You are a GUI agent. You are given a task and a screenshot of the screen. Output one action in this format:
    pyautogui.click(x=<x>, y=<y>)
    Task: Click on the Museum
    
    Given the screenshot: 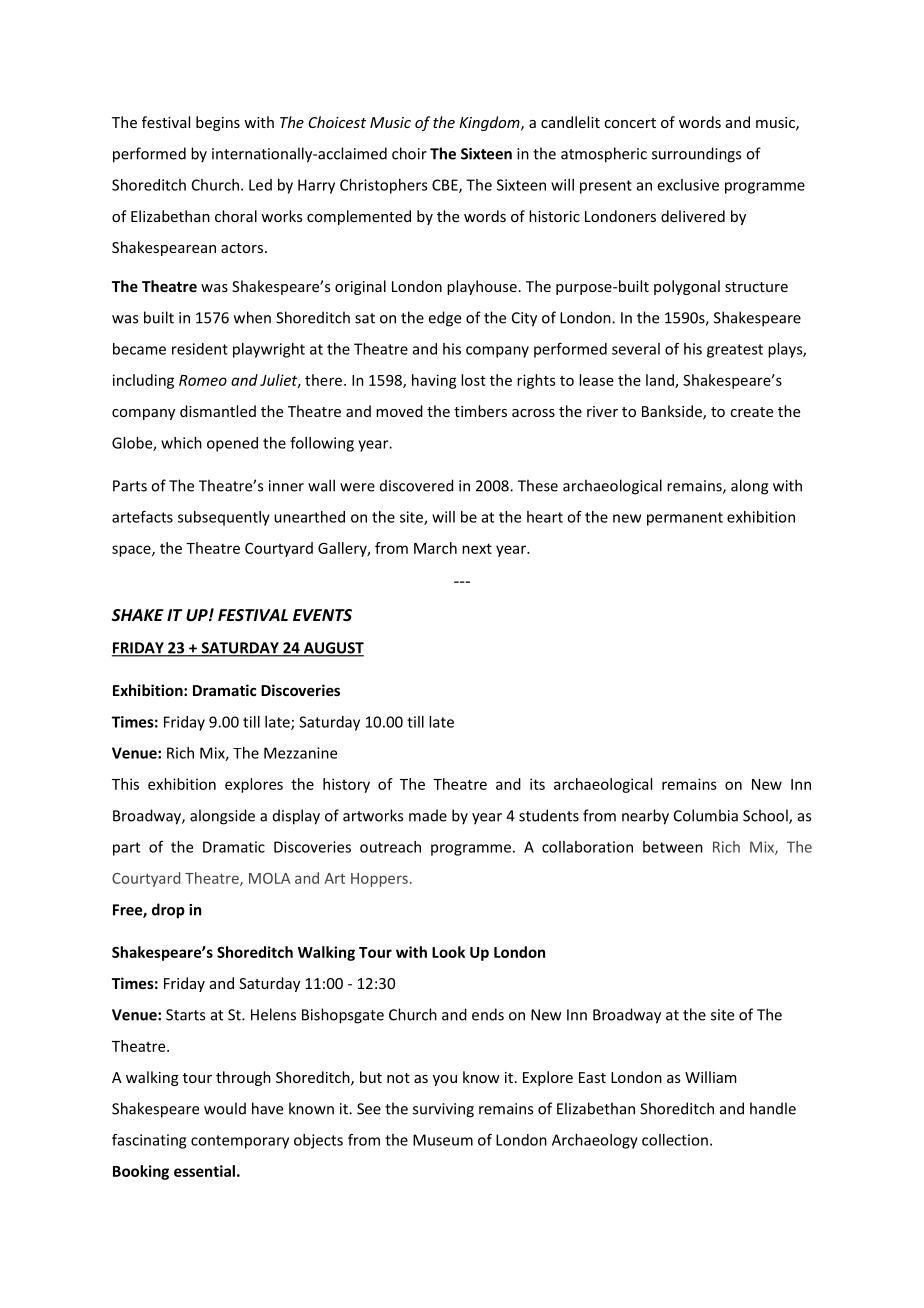 What is the action you would take?
    pyautogui.click(x=443, y=1140)
